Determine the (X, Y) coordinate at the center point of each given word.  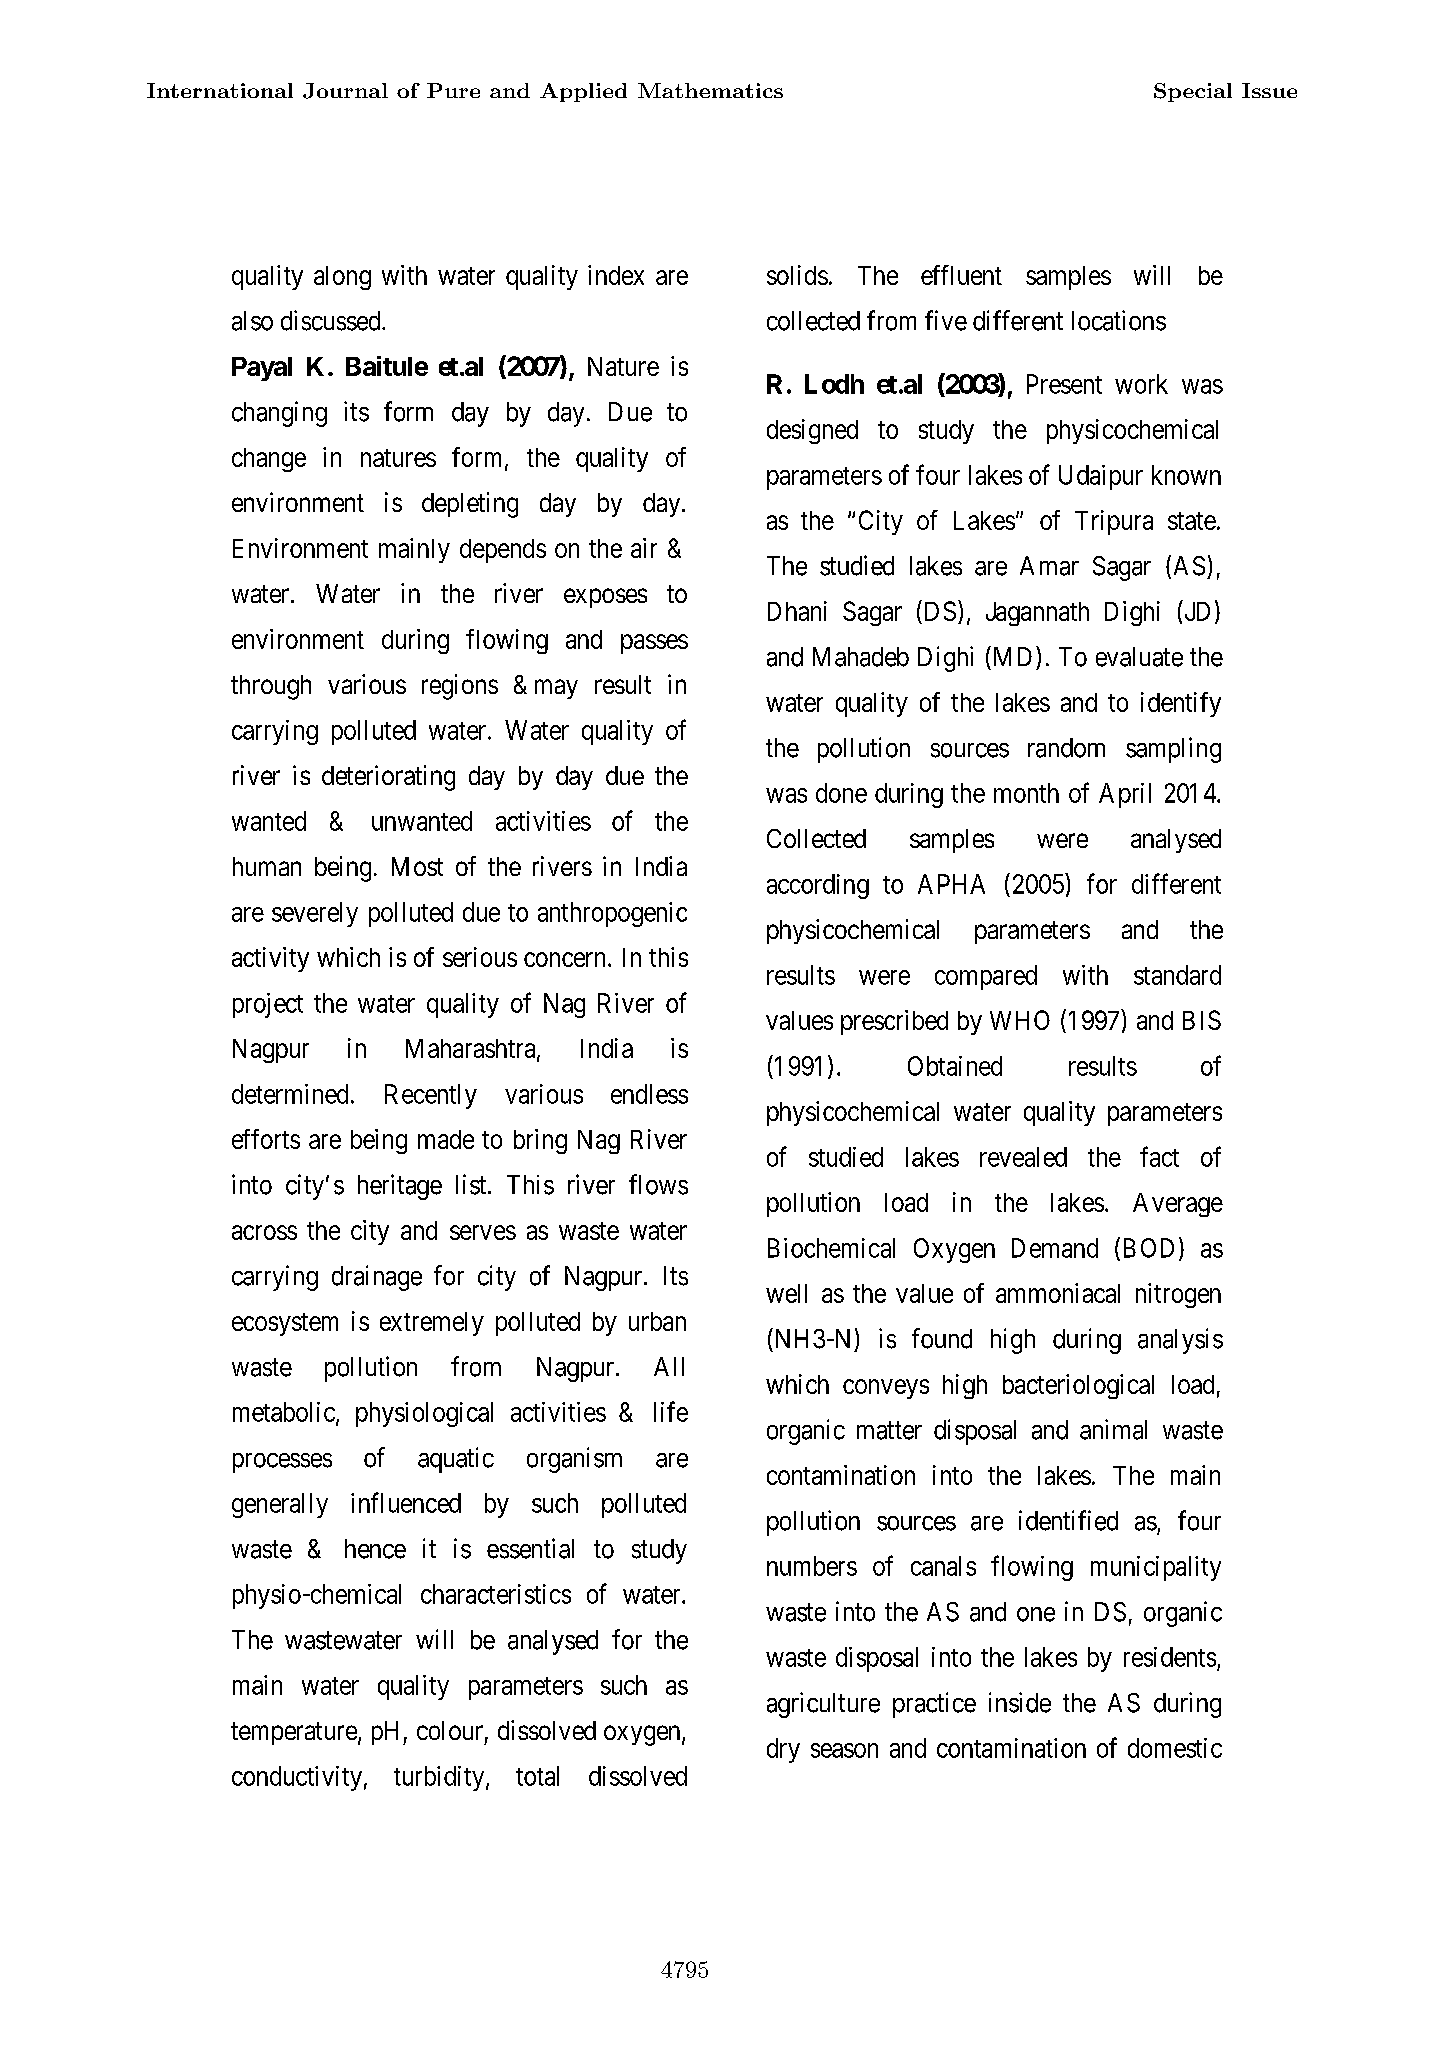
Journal (345, 91)
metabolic (284, 1412)
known (1186, 475)
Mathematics (710, 90)
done (841, 793)
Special (1193, 92)
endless (649, 1094)
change (269, 460)
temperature (294, 1733)
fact (1159, 1156)
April (1125, 795)
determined (290, 1094)
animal (1113, 1429)
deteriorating (388, 778)
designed (812, 431)
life (671, 1411)
